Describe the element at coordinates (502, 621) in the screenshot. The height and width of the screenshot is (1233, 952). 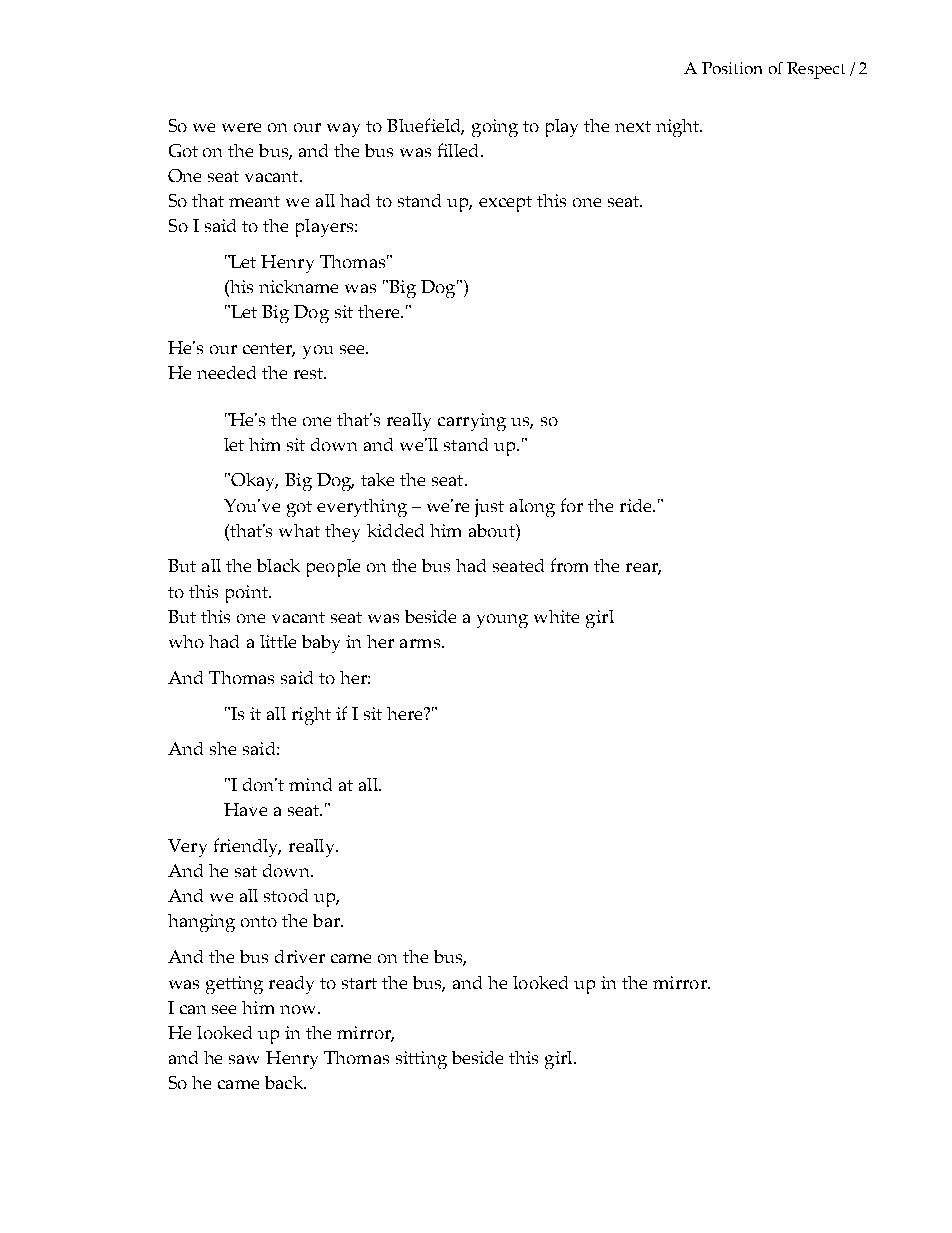
I see `young` at that location.
